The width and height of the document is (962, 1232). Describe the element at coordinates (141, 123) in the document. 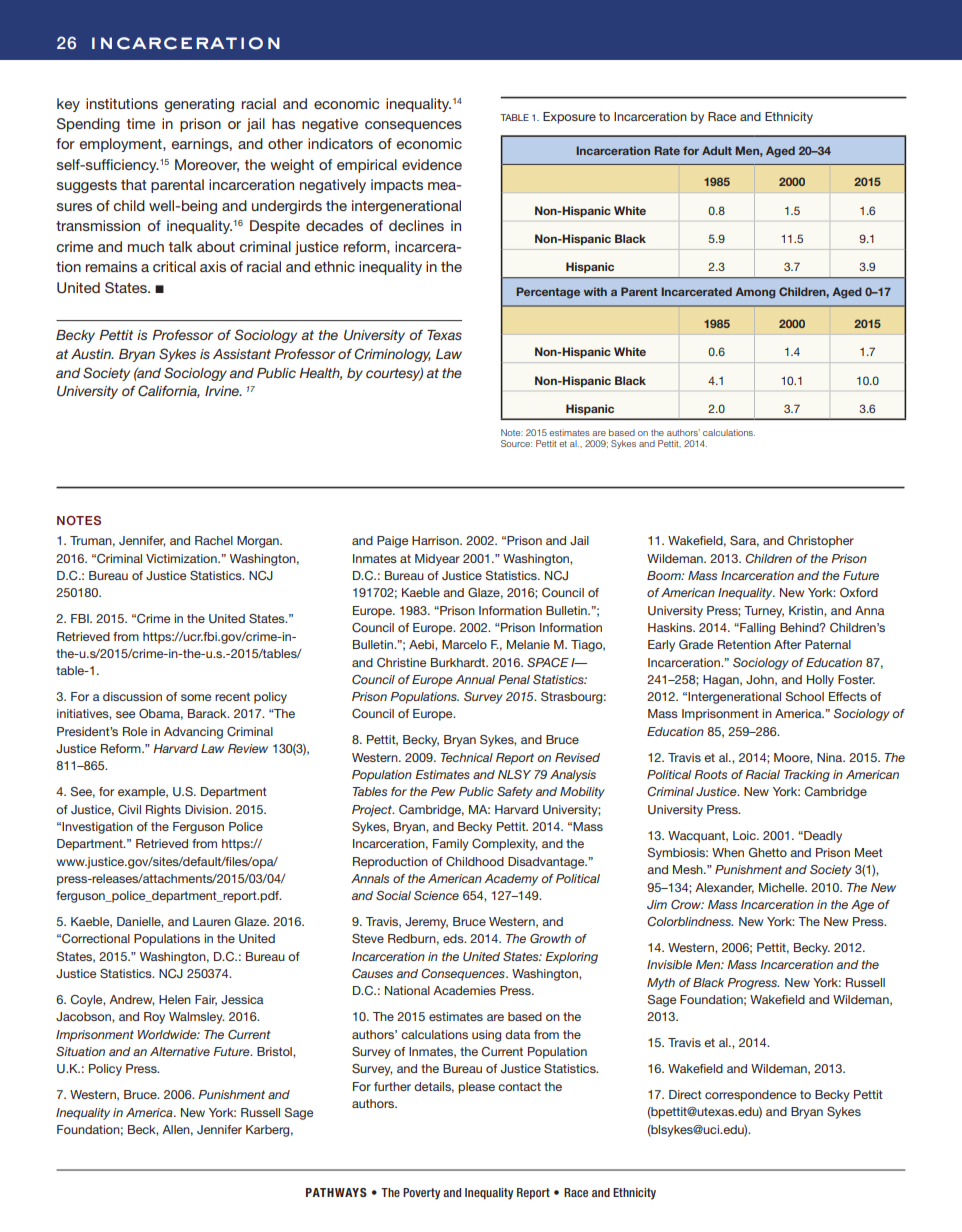

I see `time` at that location.
